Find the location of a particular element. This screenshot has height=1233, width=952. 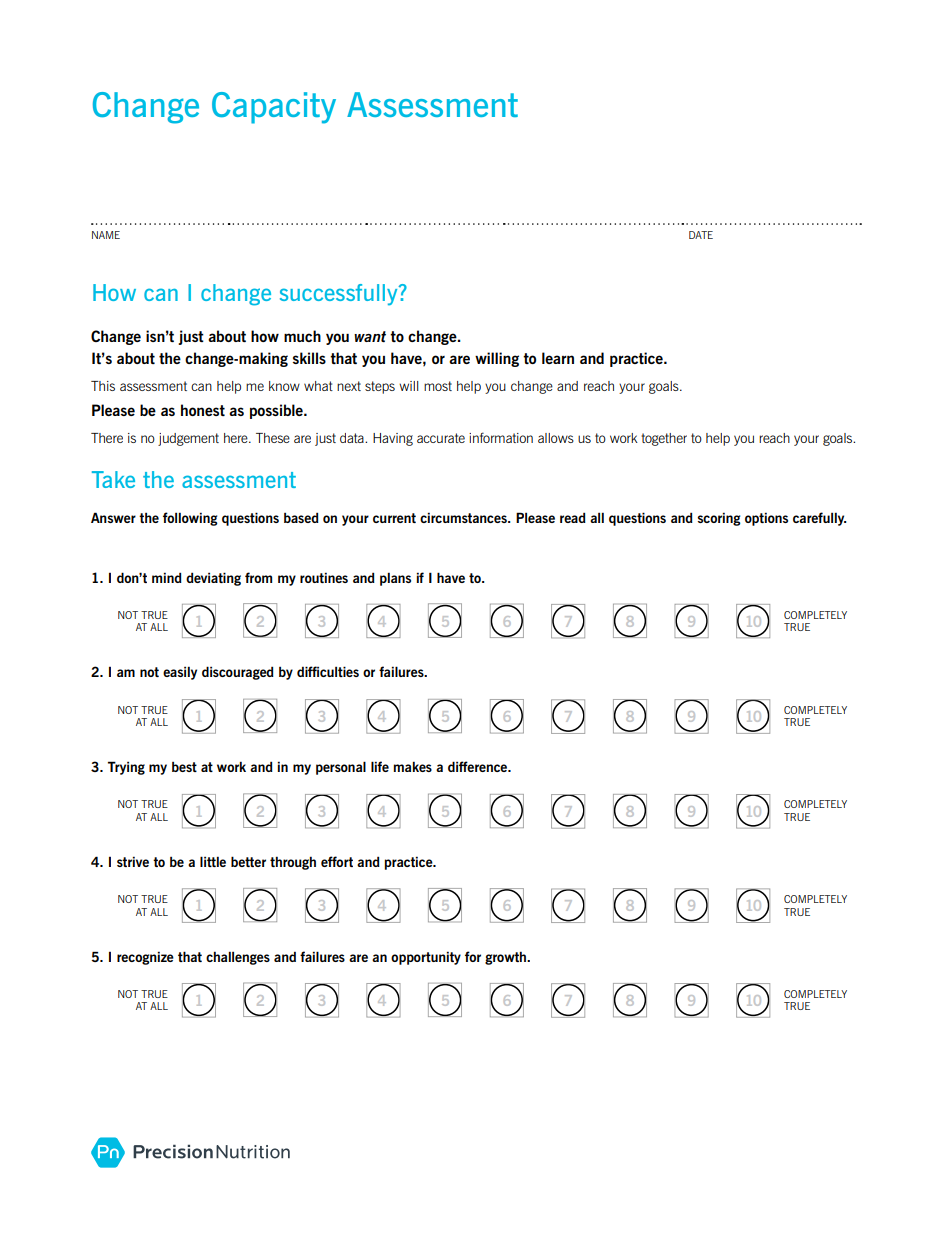

Capacity is located at coordinates (274, 108).
